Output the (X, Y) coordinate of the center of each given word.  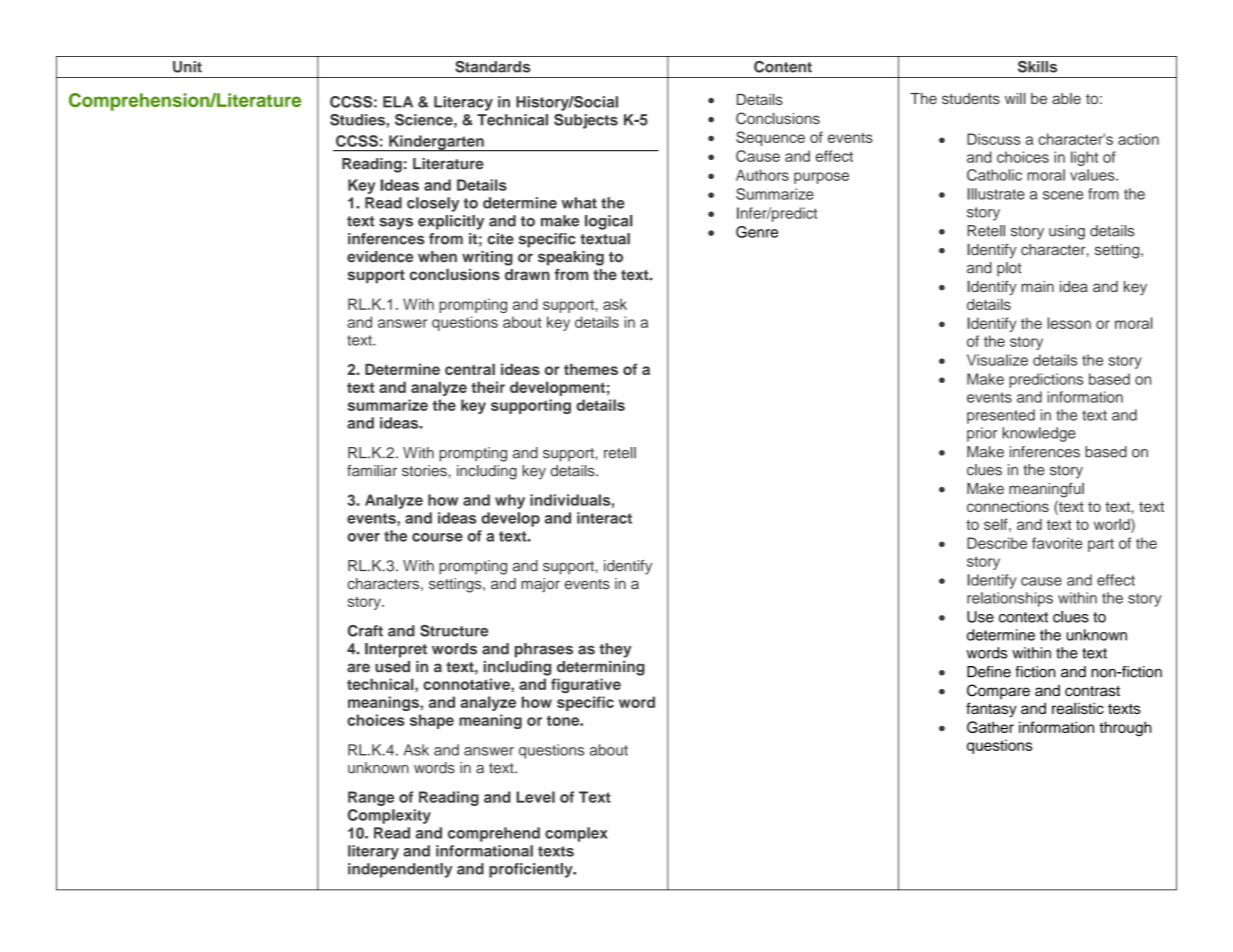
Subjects (586, 121)
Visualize (997, 360)
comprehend (494, 834)
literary (373, 852)
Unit (187, 67)
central (470, 369)
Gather (990, 727)
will (1015, 98)
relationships (1010, 599)
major (540, 585)
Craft (365, 631)
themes (591, 369)
